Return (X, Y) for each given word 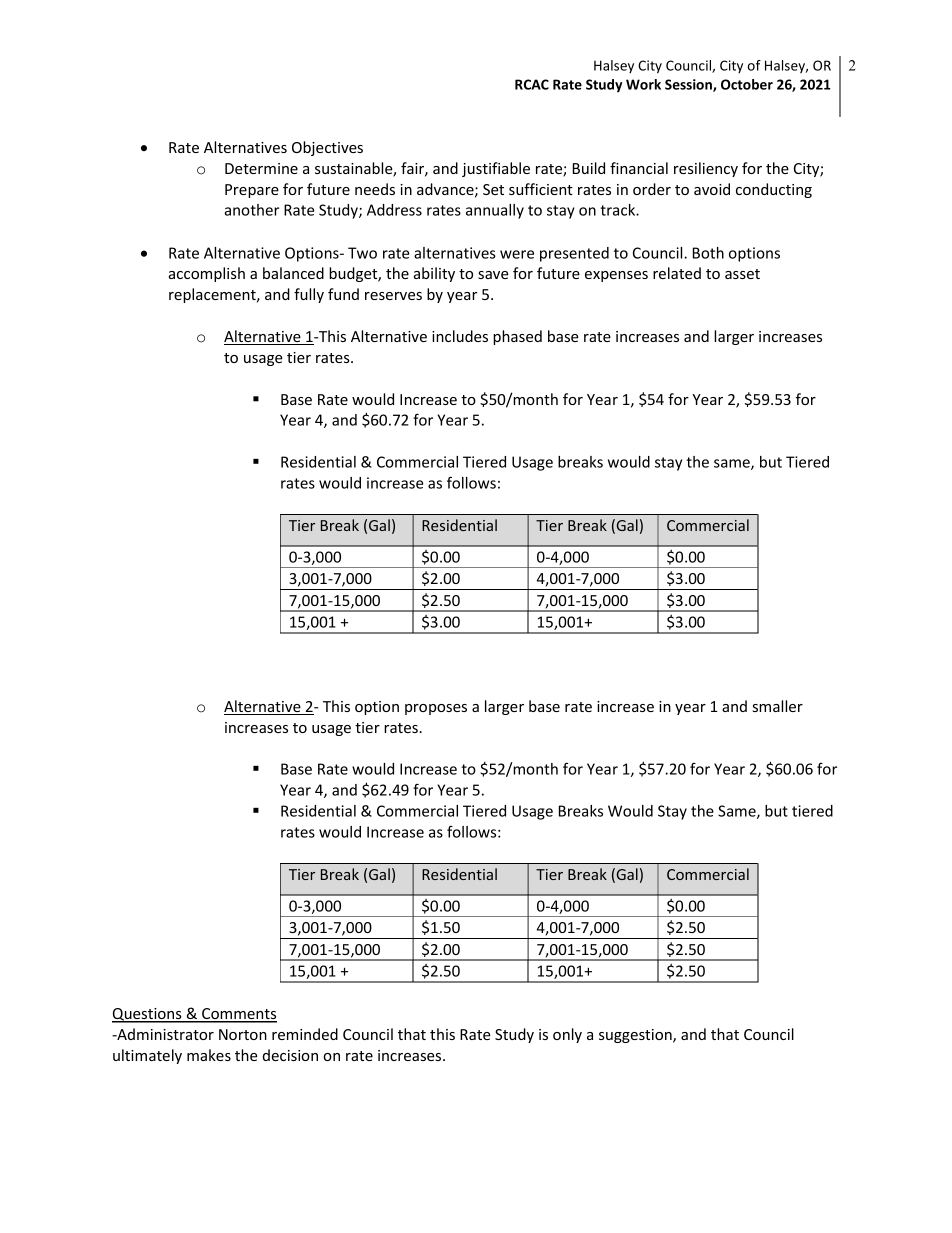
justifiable (496, 169)
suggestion (636, 1036)
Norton (243, 1034)
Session (689, 85)
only (567, 1035)
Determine (261, 168)
